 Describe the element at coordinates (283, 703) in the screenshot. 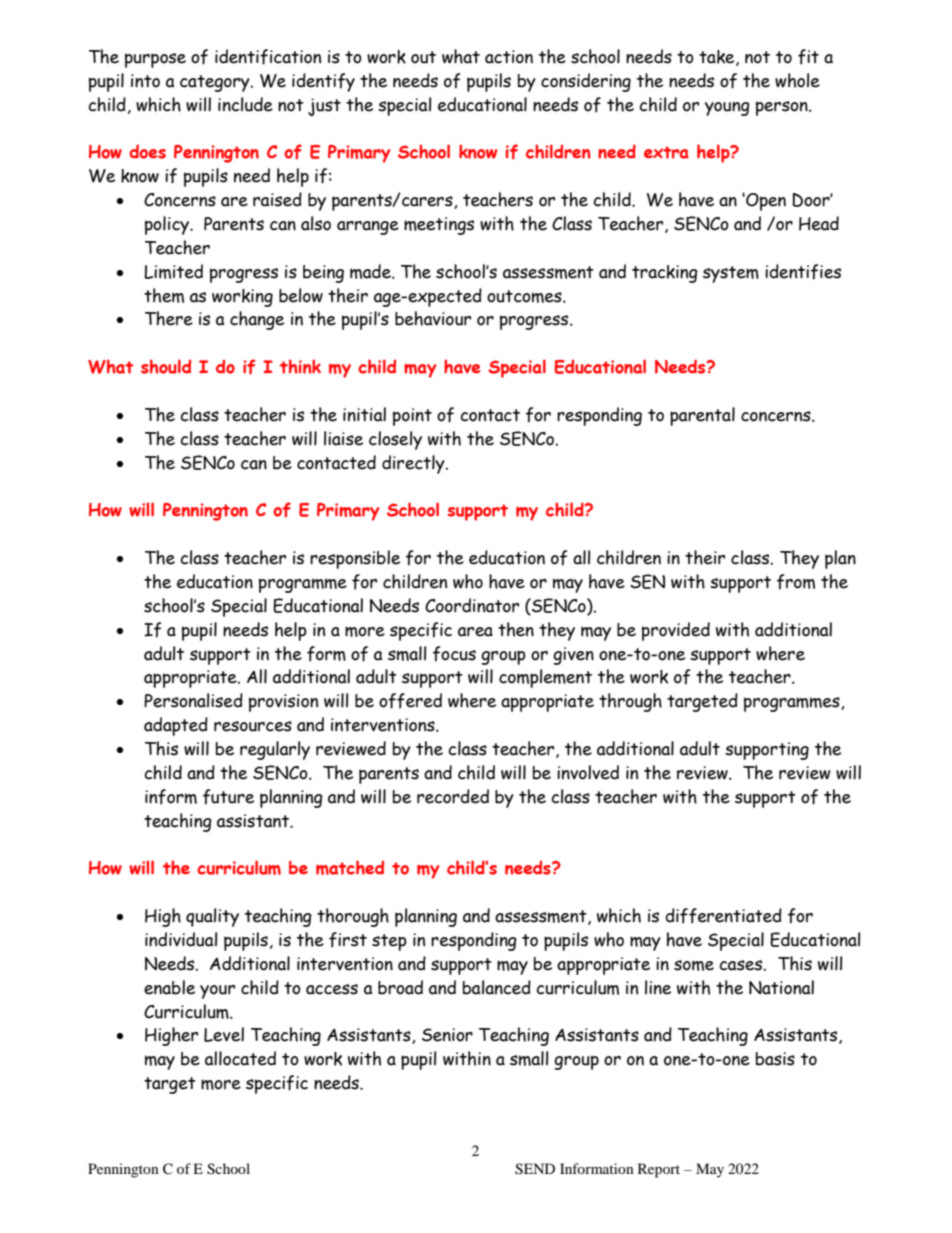

I see `provision` at that location.
